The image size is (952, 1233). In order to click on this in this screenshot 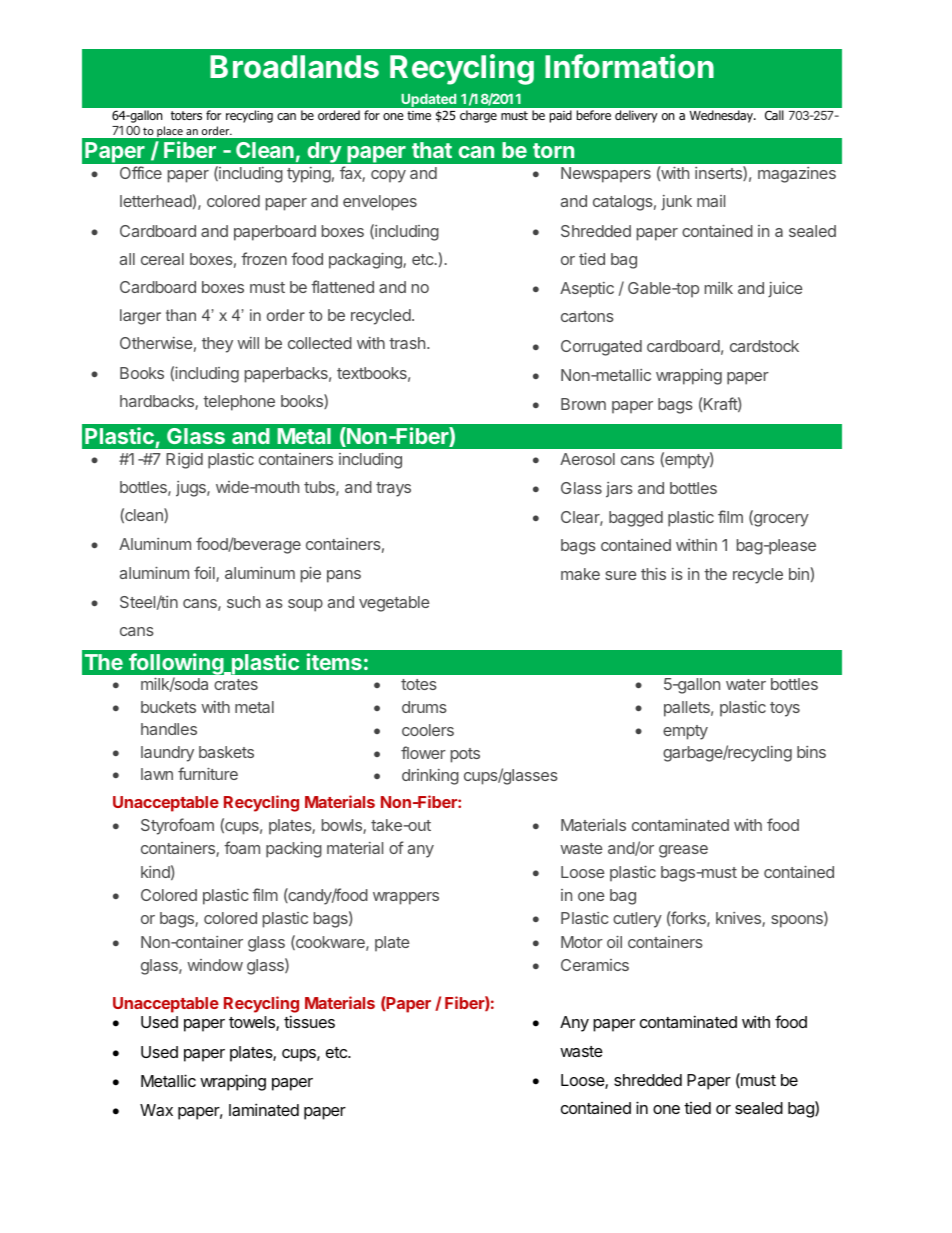, I will do `click(653, 574)`.
